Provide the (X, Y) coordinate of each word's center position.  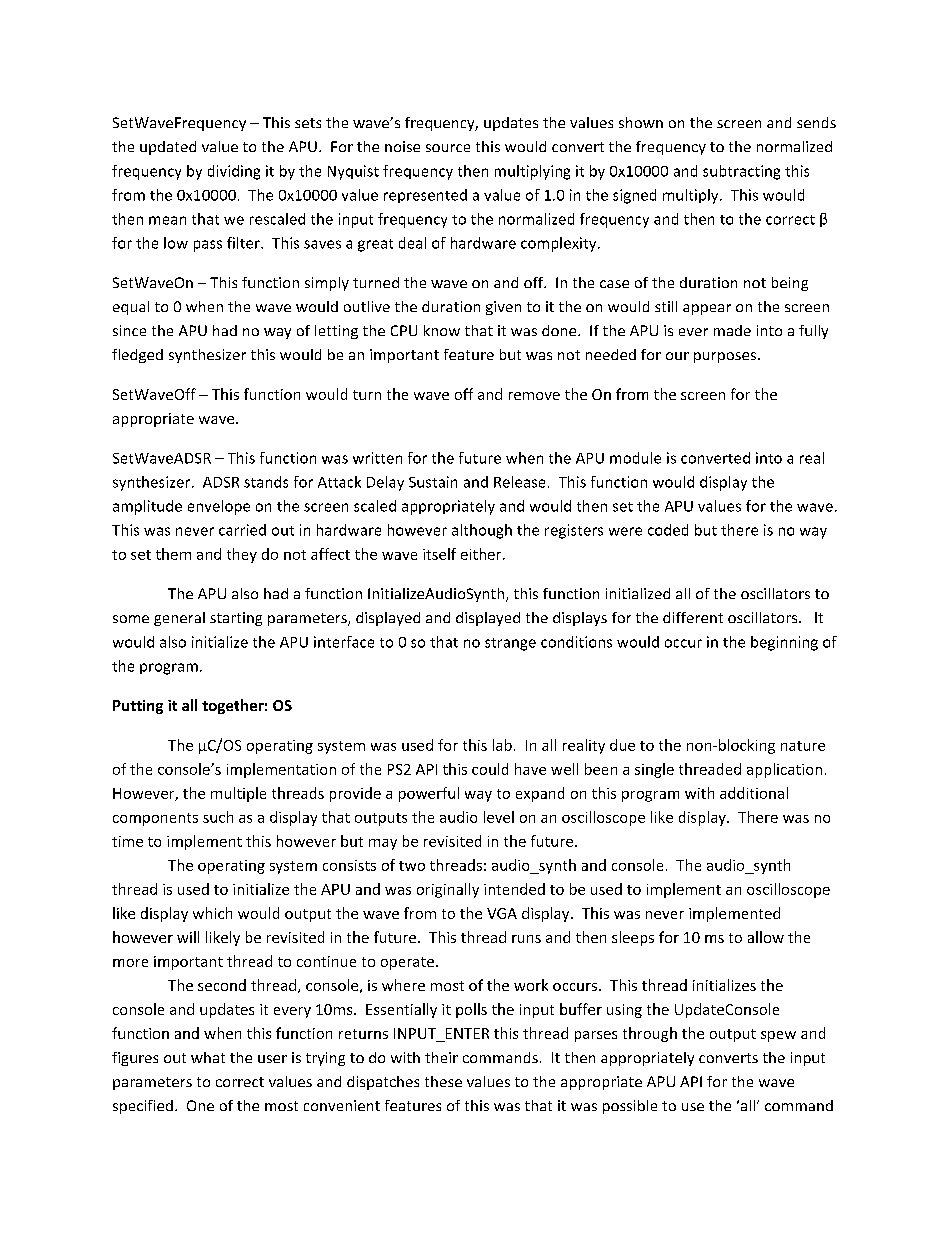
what (208, 1057)
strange (510, 644)
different (693, 617)
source (448, 148)
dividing (234, 172)
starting (236, 619)
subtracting (741, 172)
